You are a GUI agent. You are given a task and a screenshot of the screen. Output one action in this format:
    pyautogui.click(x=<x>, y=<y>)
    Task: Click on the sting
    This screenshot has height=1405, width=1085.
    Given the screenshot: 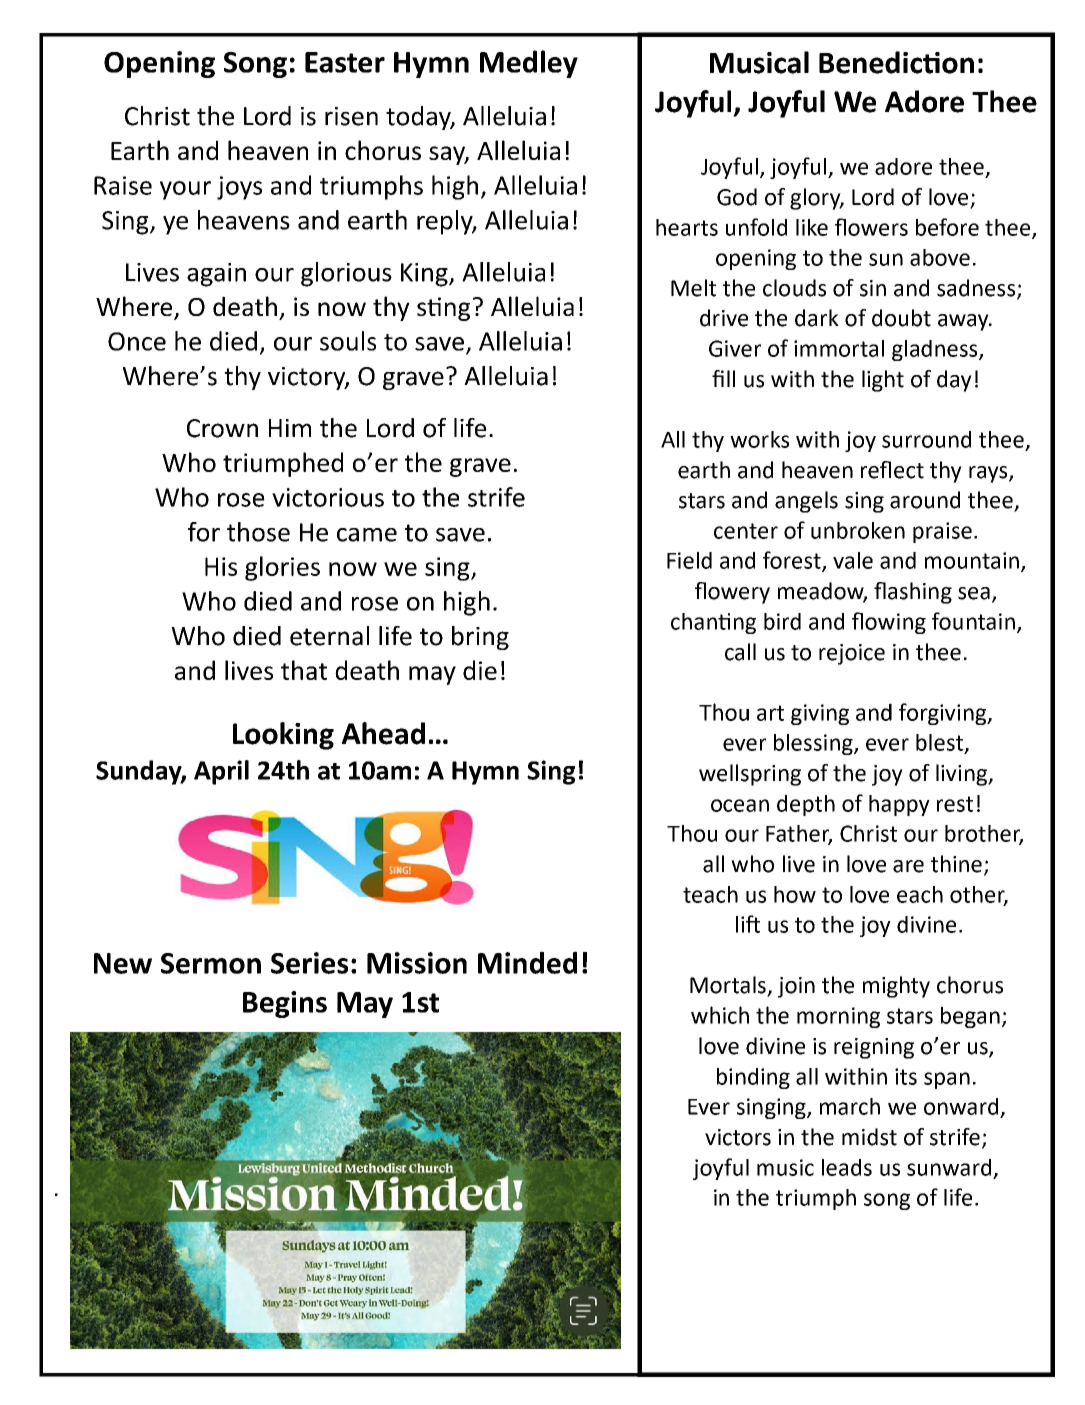 What is the action you would take?
    pyautogui.click(x=443, y=309)
